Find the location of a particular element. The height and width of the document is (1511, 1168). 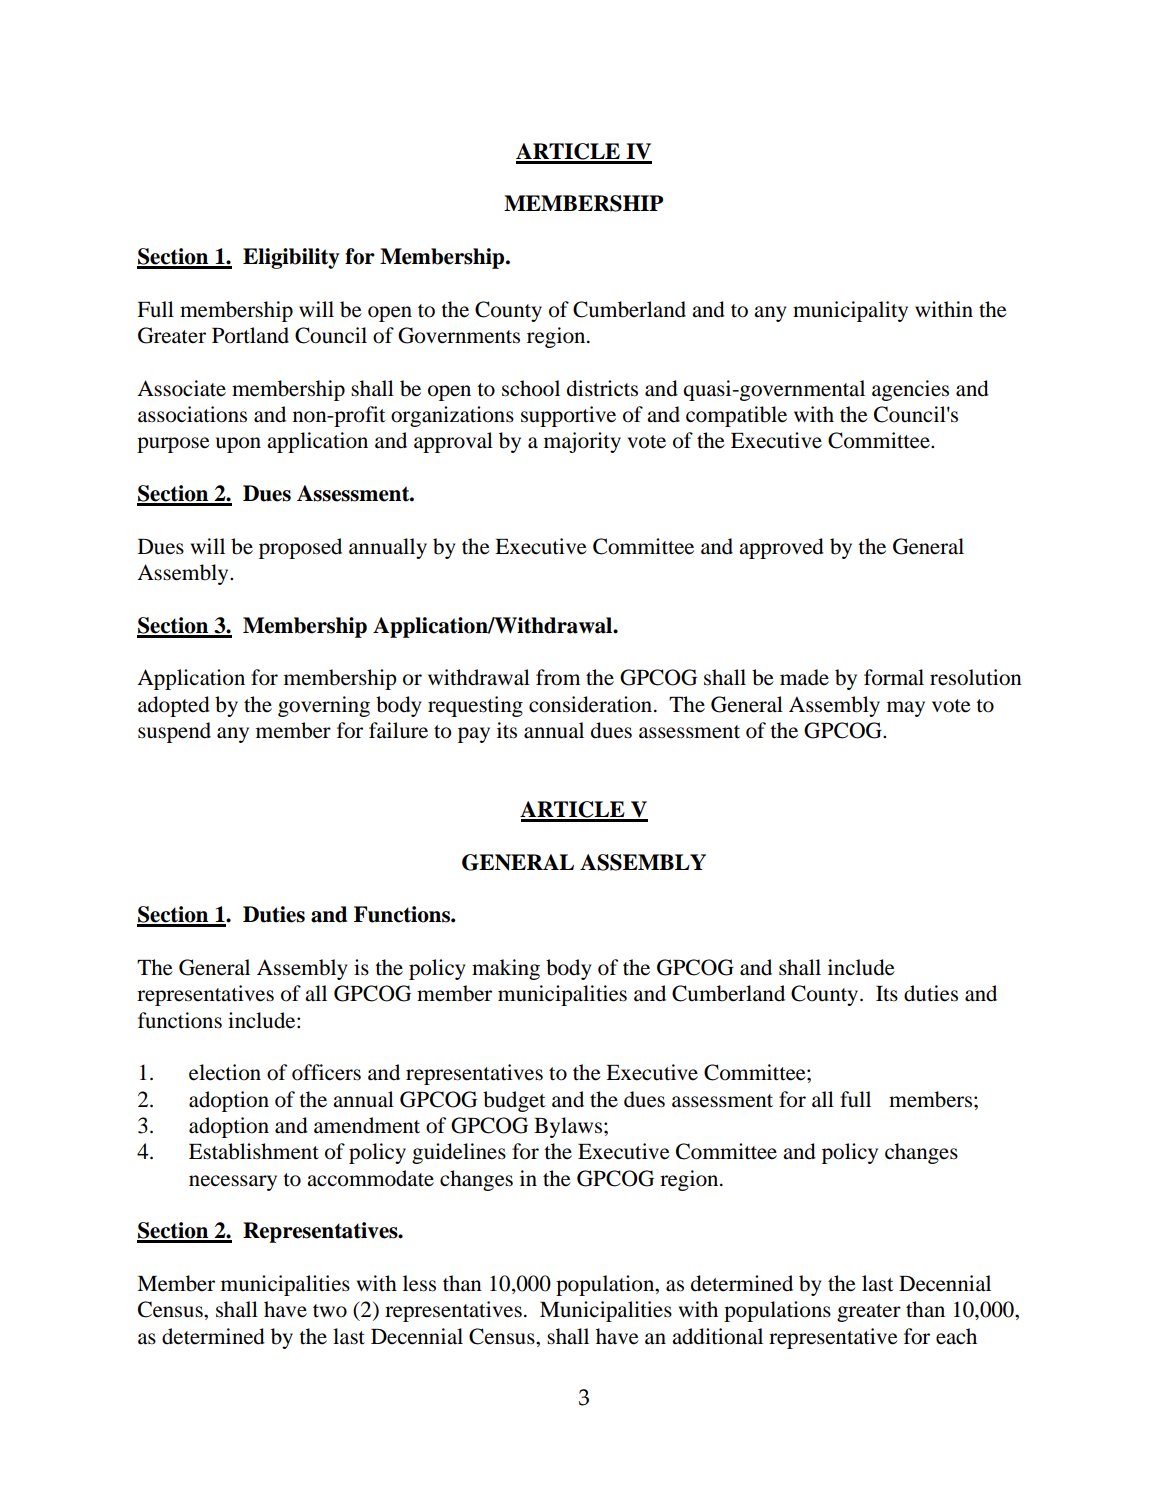

additional is located at coordinates (717, 1336).
